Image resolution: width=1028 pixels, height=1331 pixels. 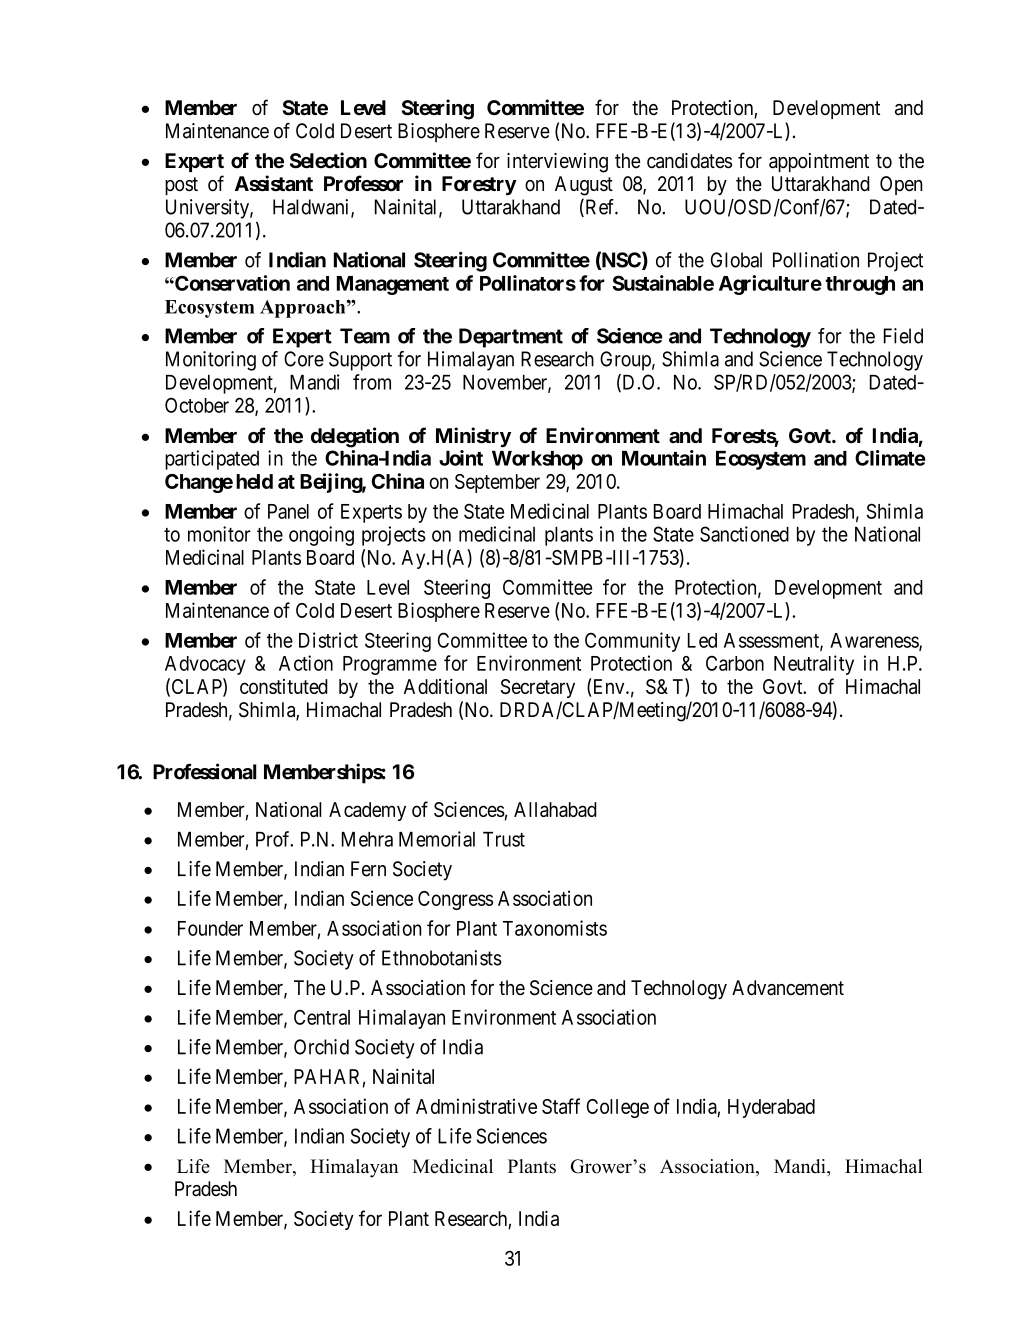 I want to click on Trust, so click(x=504, y=839).
